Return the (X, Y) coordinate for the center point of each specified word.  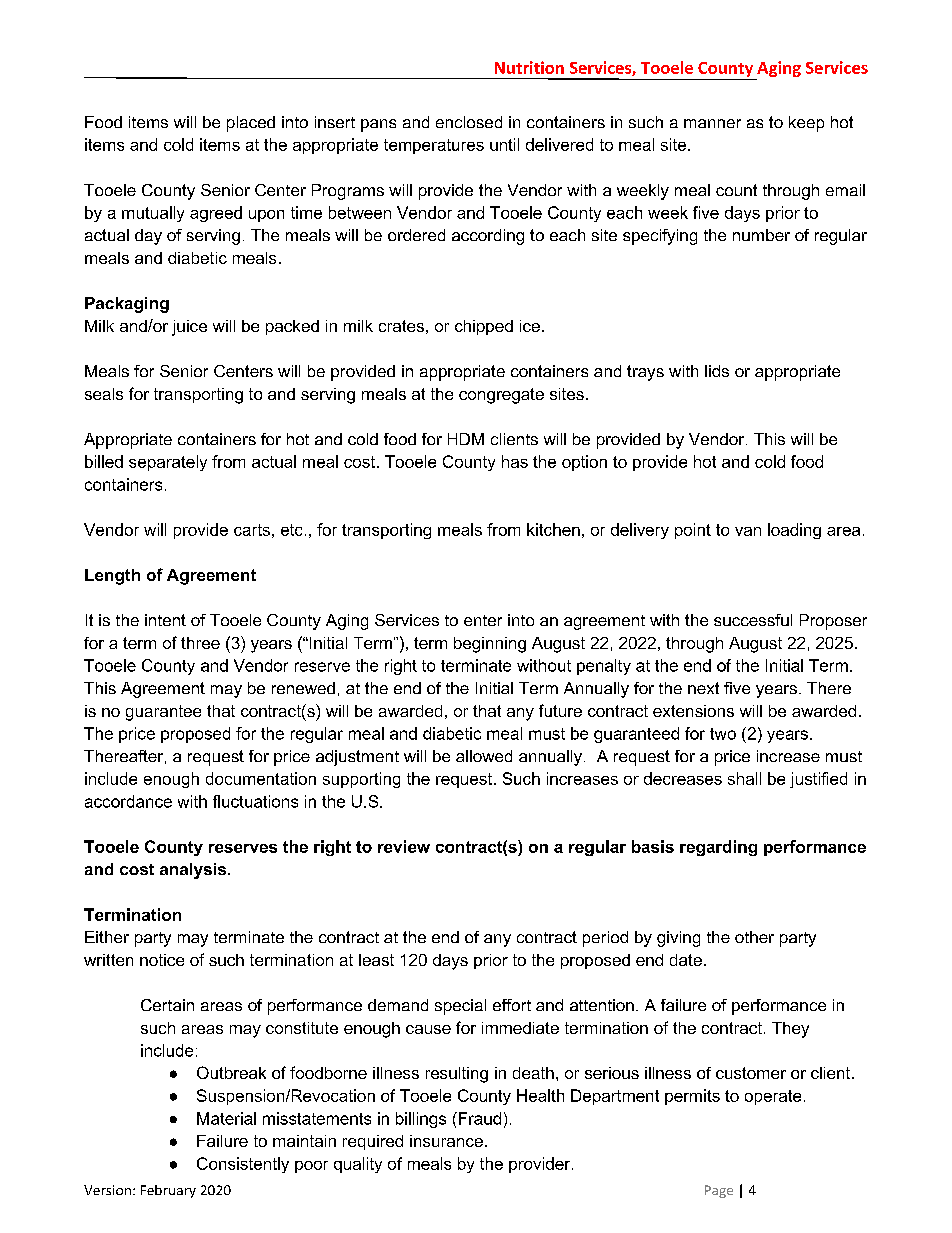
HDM (466, 439)
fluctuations (255, 801)
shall (744, 778)
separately (168, 463)
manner (712, 123)
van (748, 531)
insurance (446, 1141)
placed (251, 124)
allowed (484, 756)
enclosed (469, 122)
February (168, 1191)
